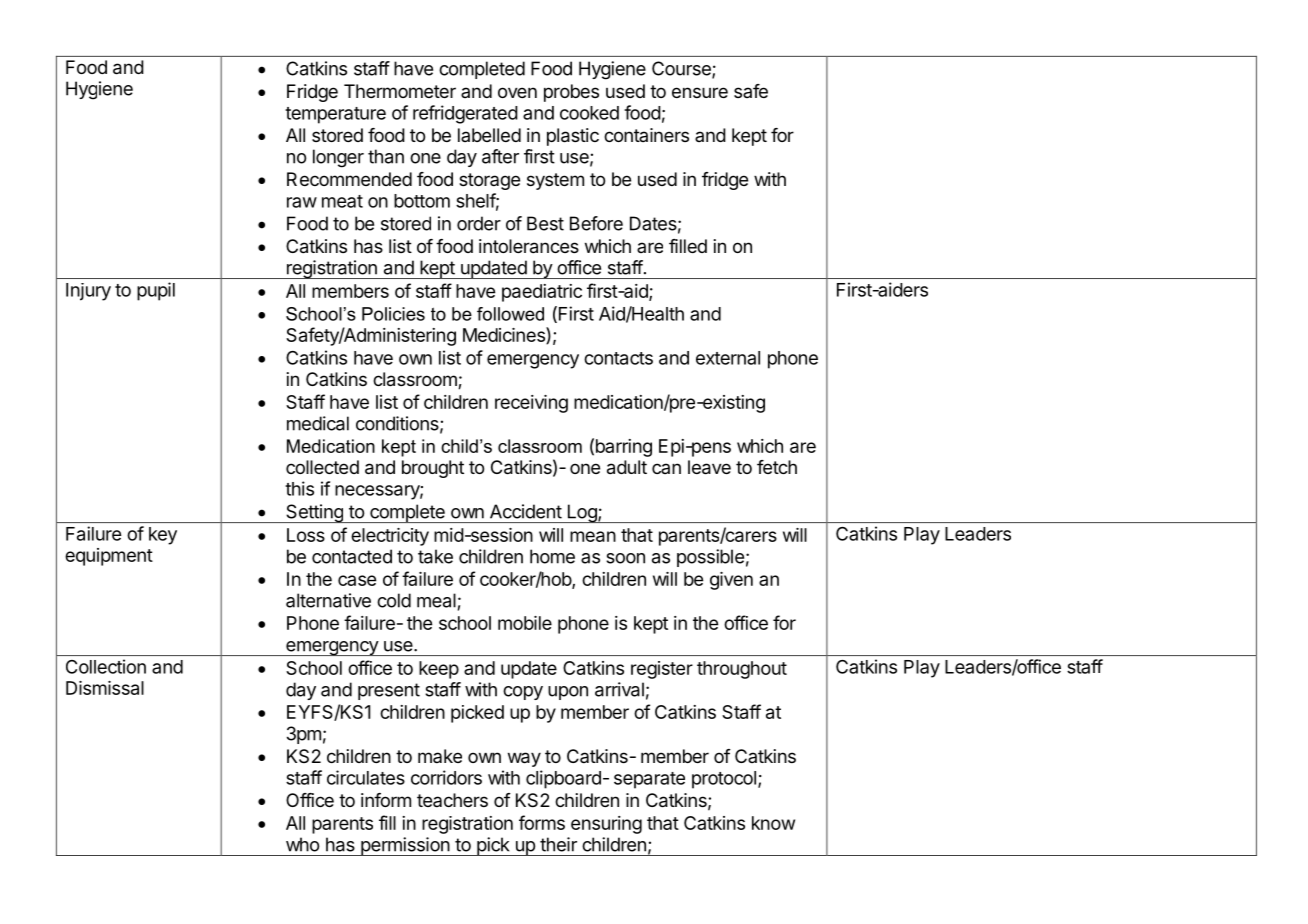 The width and height of the screenshot is (1308, 924). Describe the element at coordinates (700, 92) in the screenshot. I see `ensure` at that location.
